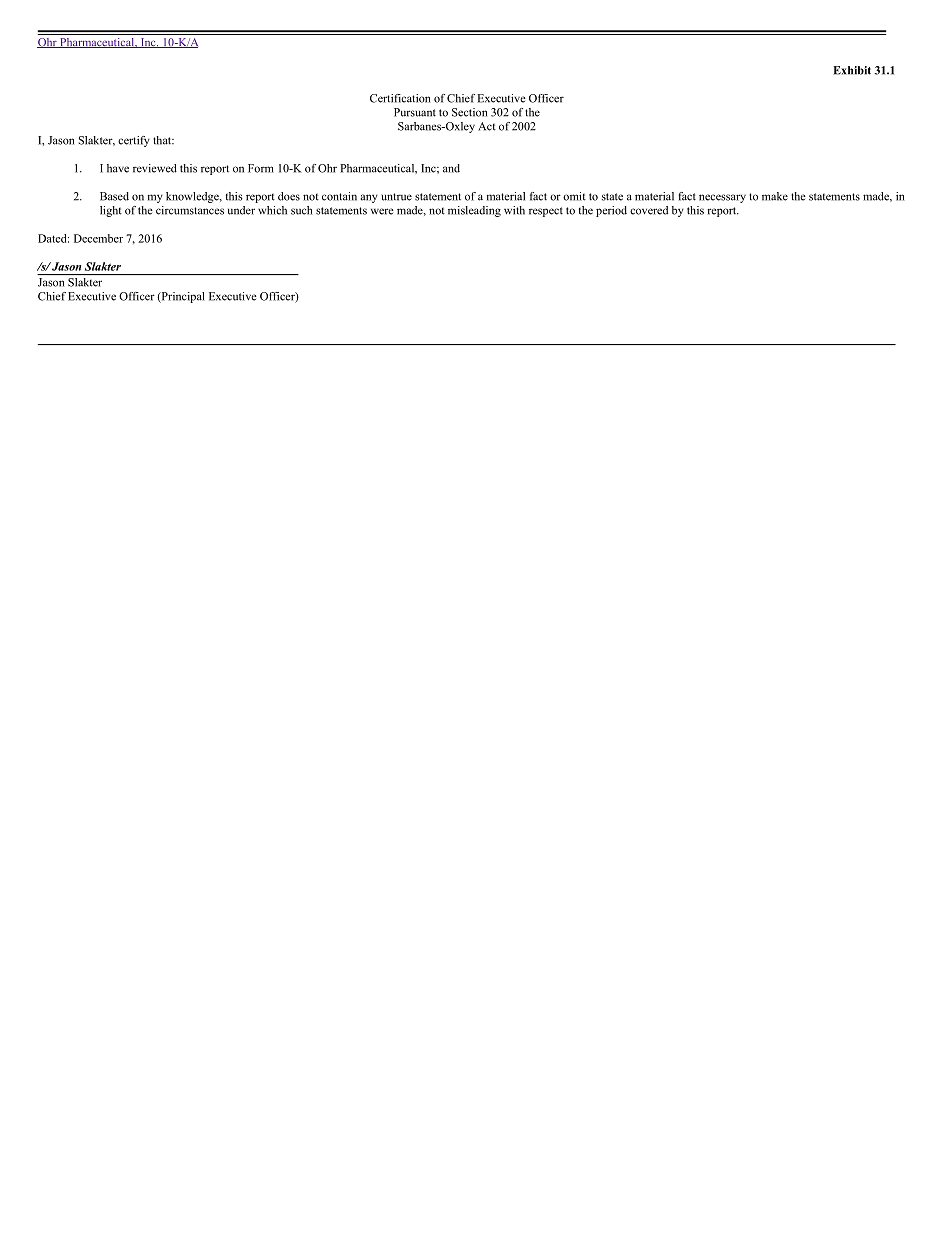 This image has width=952, height=1233. Describe the element at coordinates (451, 168) in the image. I see `and` at that location.
